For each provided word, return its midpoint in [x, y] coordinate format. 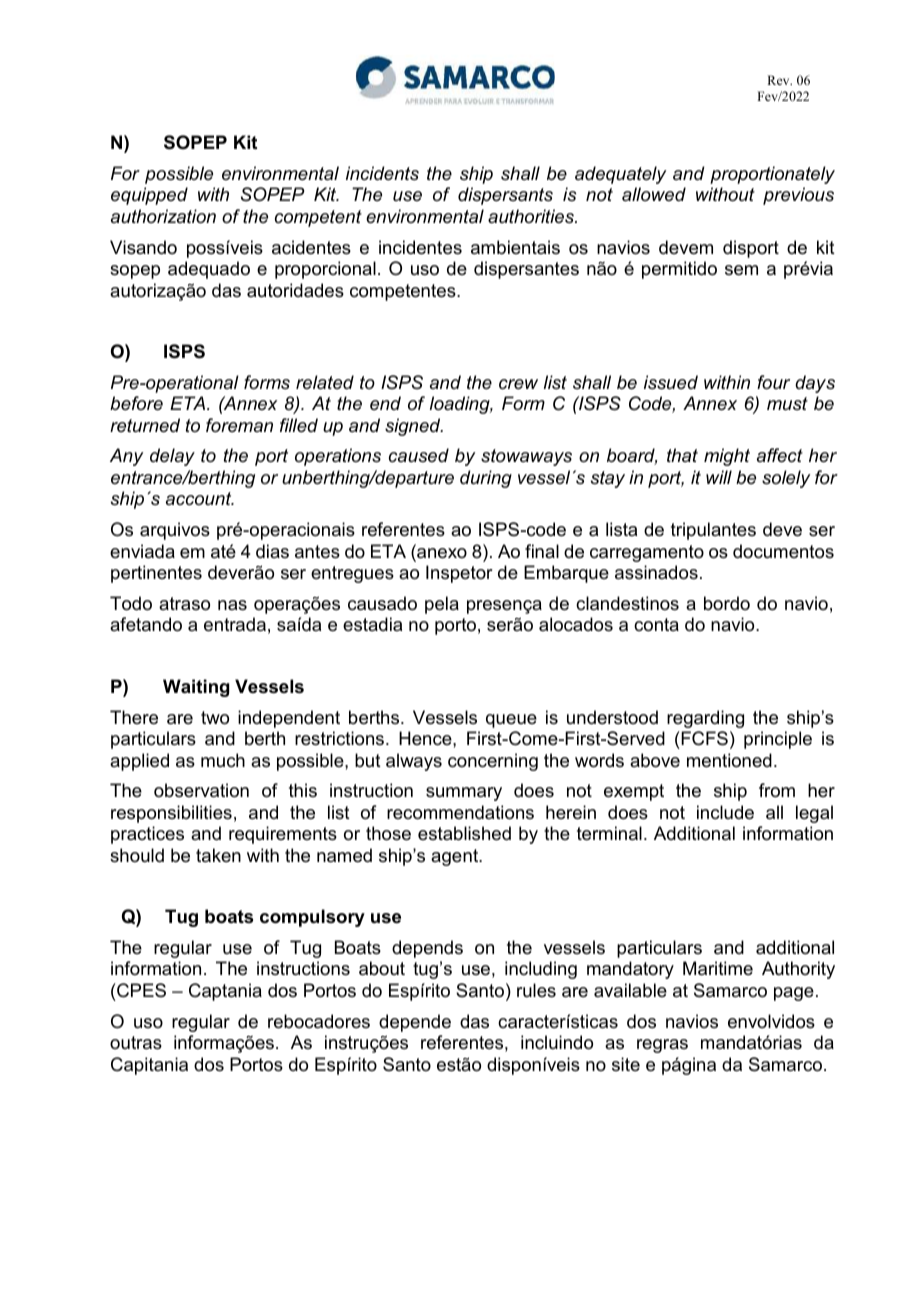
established [464, 833]
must [787, 403]
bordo [727, 603]
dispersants [505, 196]
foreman [239, 425]
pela [442, 605]
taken [218, 855]
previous [798, 196]
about [382, 968]
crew [518, 384]
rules [536, 990]
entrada [235, 624]
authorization [163, 216]
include [725, 812]
